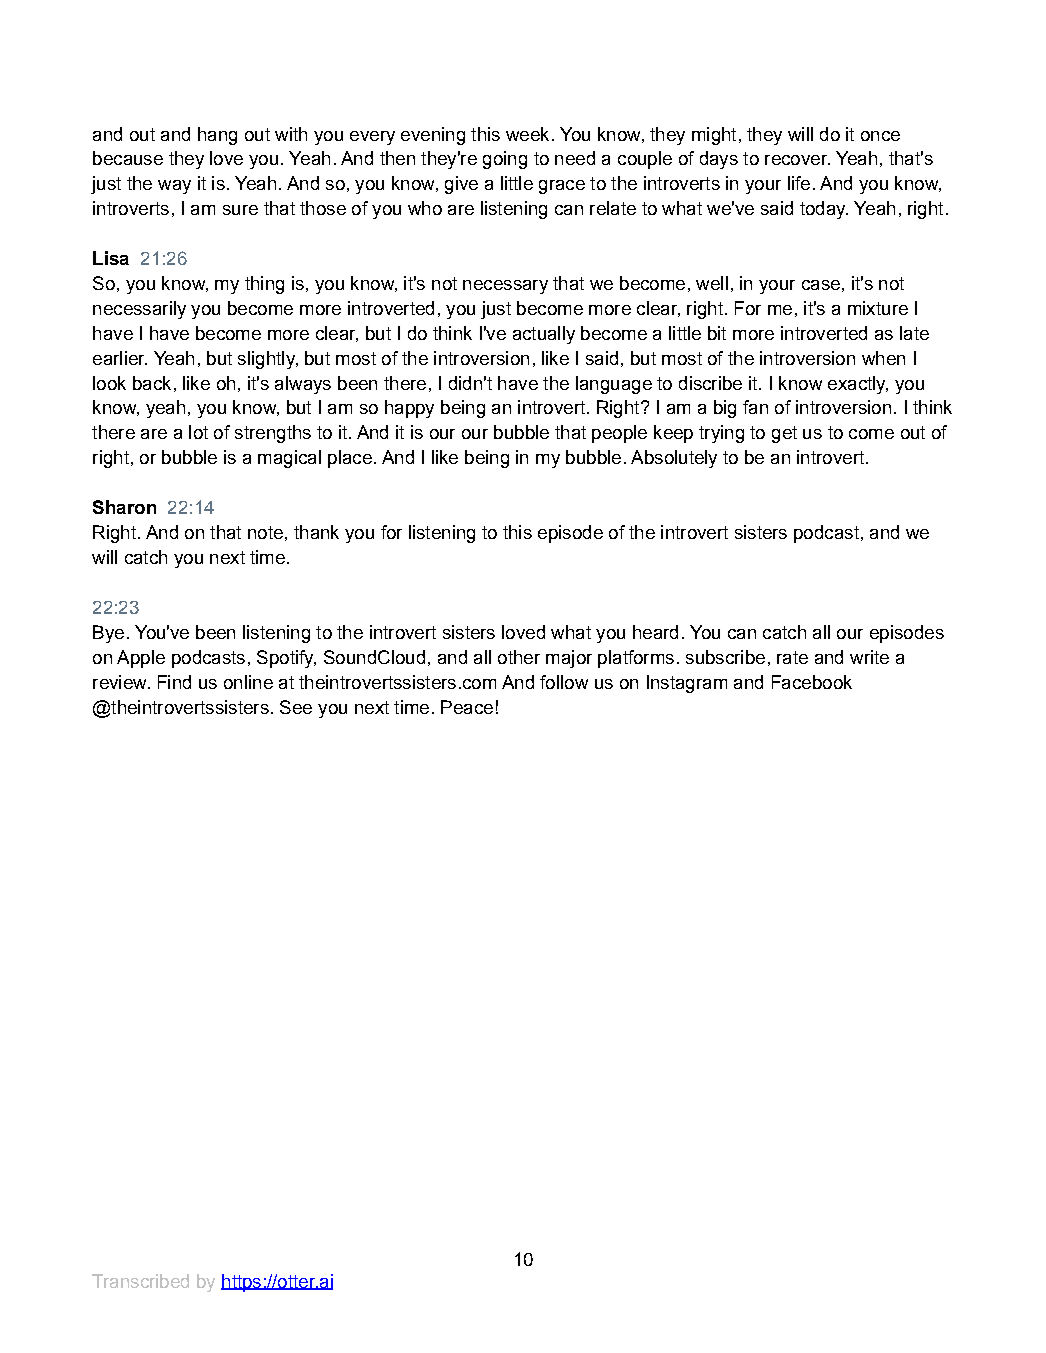 The height and width of the screenshot is (1353, 1046). I want to click on hang, so click(217, 136).
